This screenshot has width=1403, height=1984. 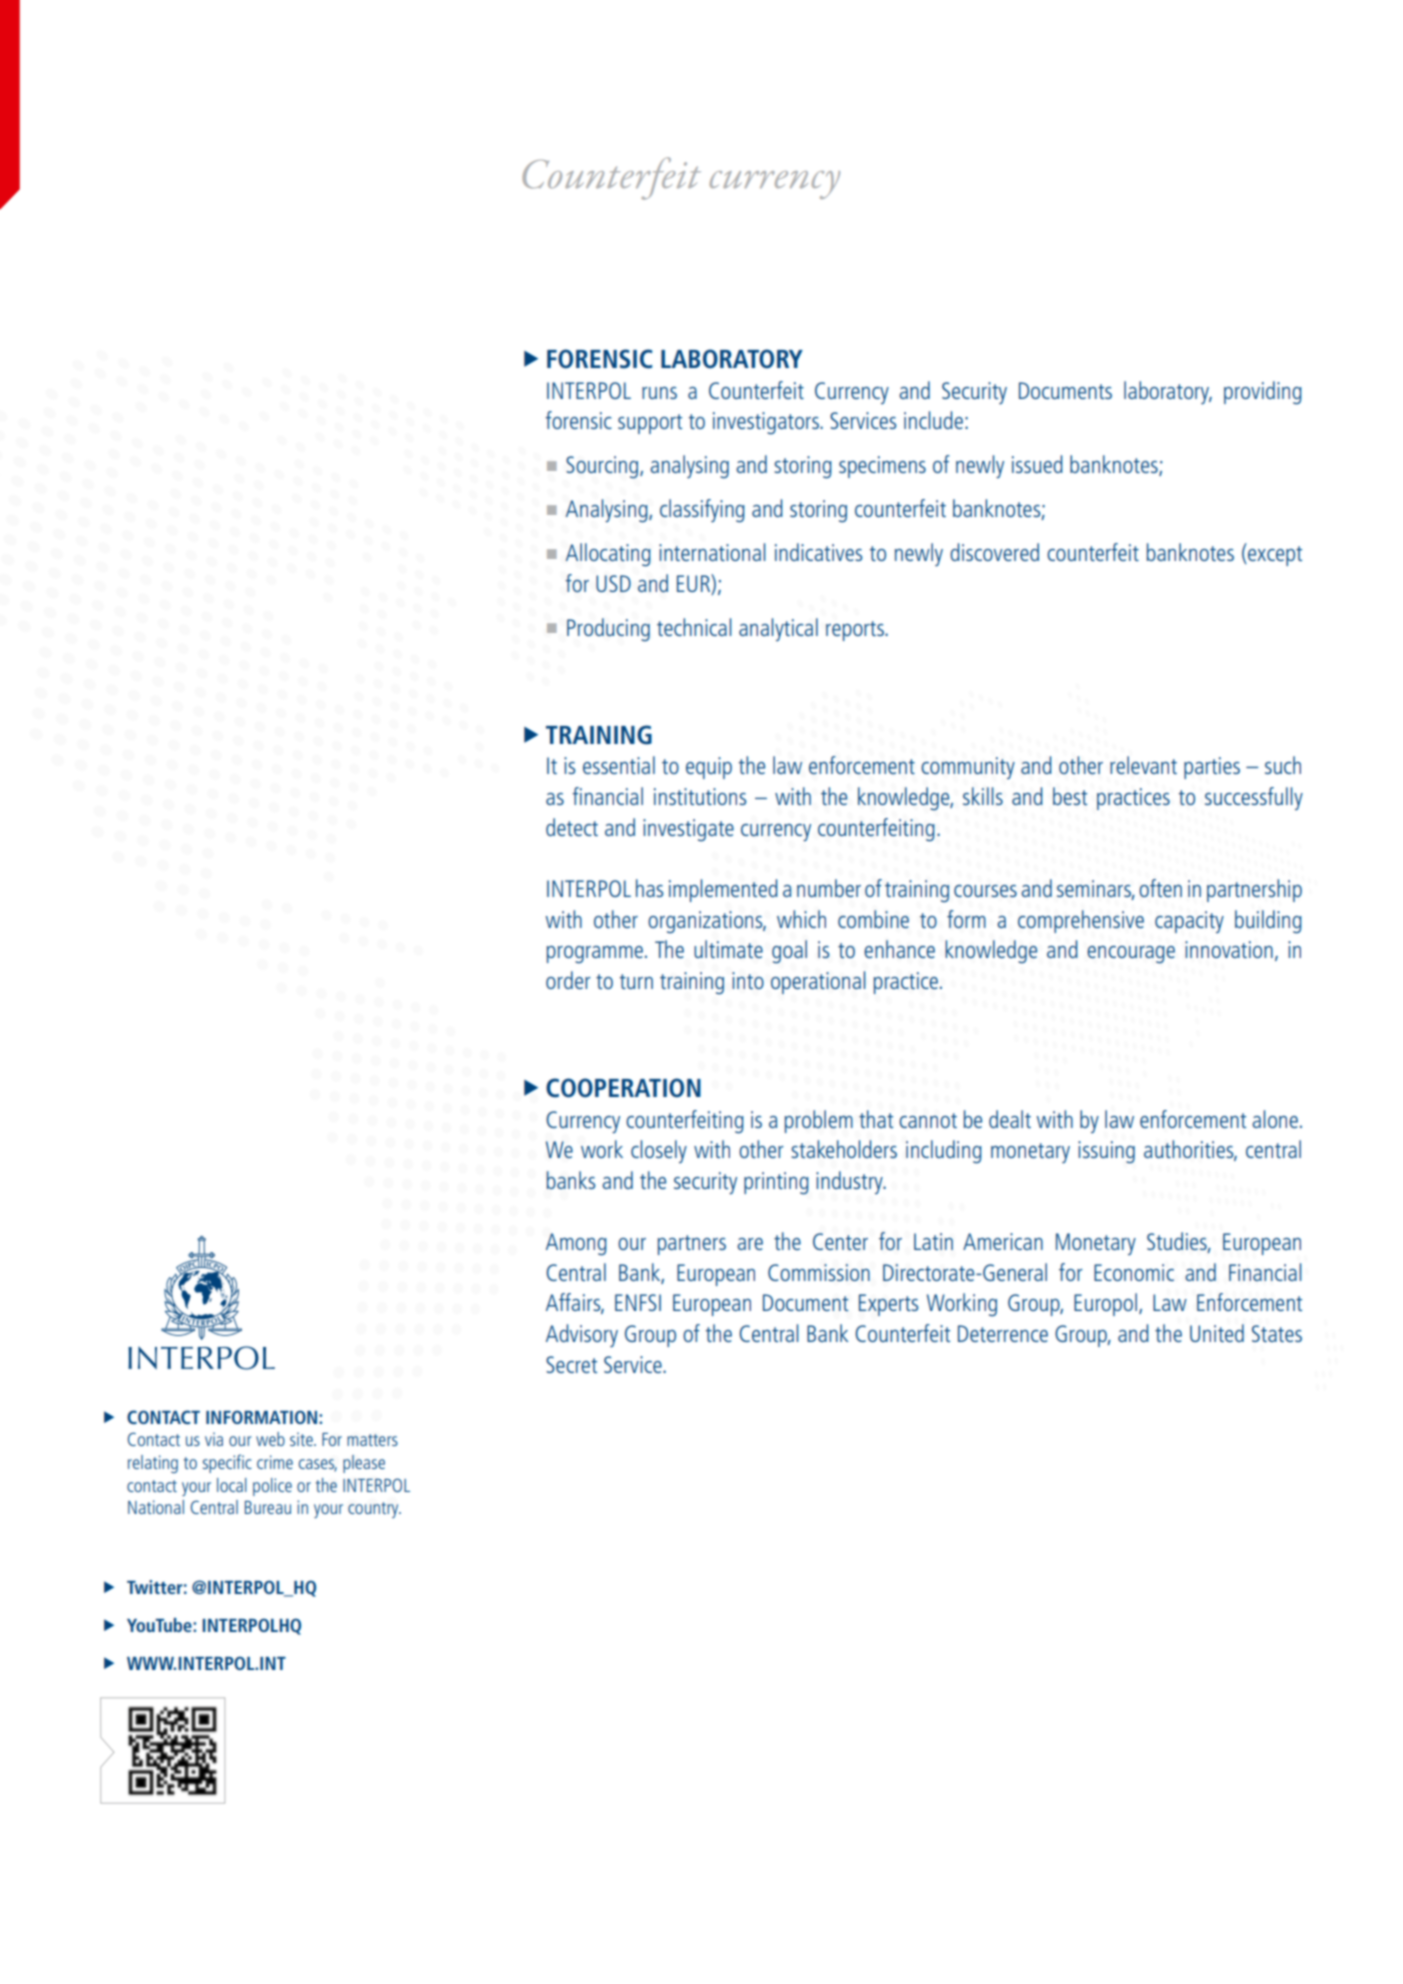 What do you see at coordinates (767, 423) in the screenshot?
I see `investigators` at bounding box center [767, 423].
